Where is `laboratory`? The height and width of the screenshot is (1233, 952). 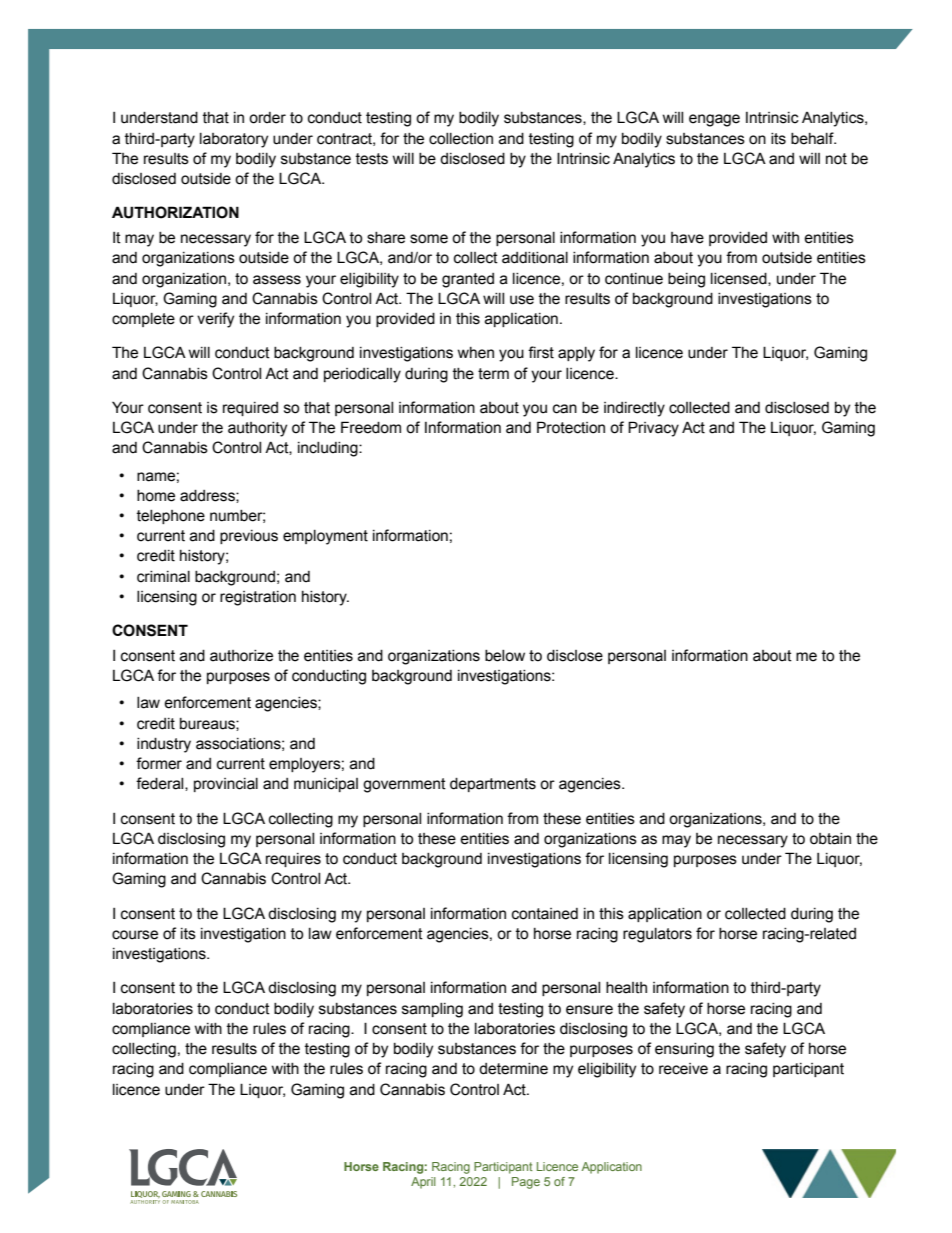
laboratory is located at coordinates (234, 140).
